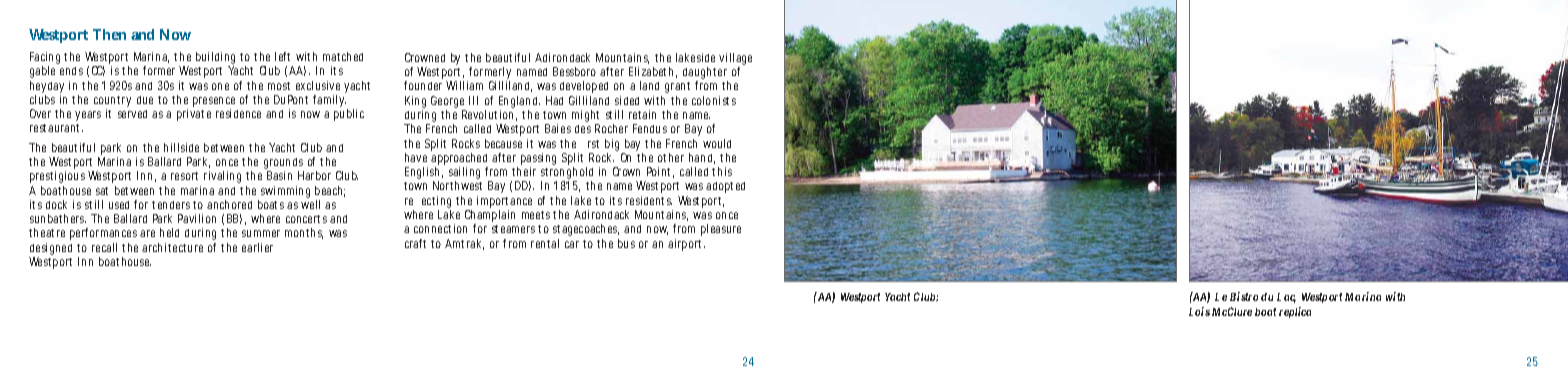 The width and height of the image is (1568, 392). Describe the element at coordinates (109, 34) in the image. I see `Then` at that location.
